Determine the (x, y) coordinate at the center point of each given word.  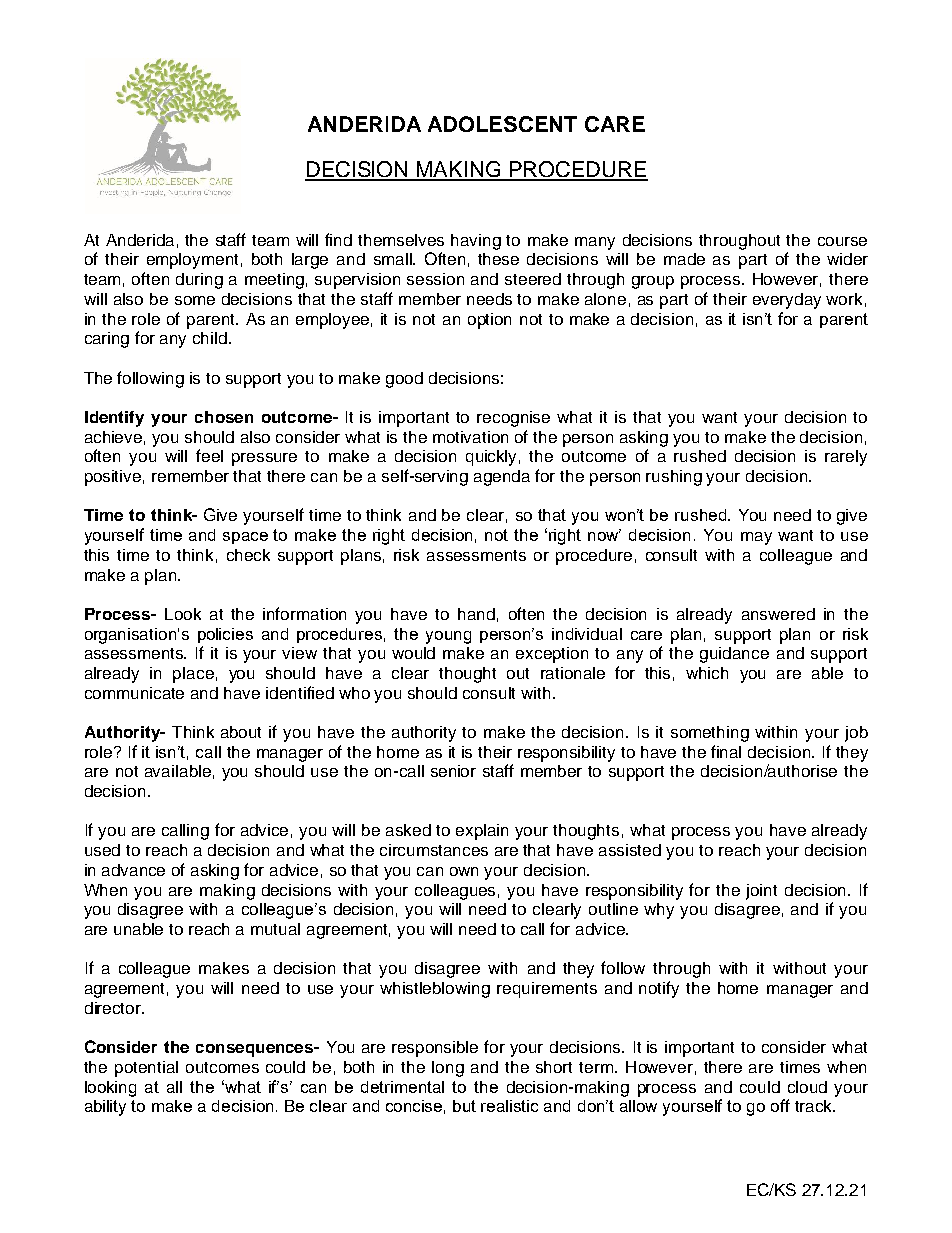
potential (146, 1069)
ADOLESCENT (502, 124)
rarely (846, 458)
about (241, 732)
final (726, 751)
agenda (502, 478)
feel (209, 455)
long (448, 1069)
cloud (807, 1087)
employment (192, 261)
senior (453, 771)
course (842, 241)
